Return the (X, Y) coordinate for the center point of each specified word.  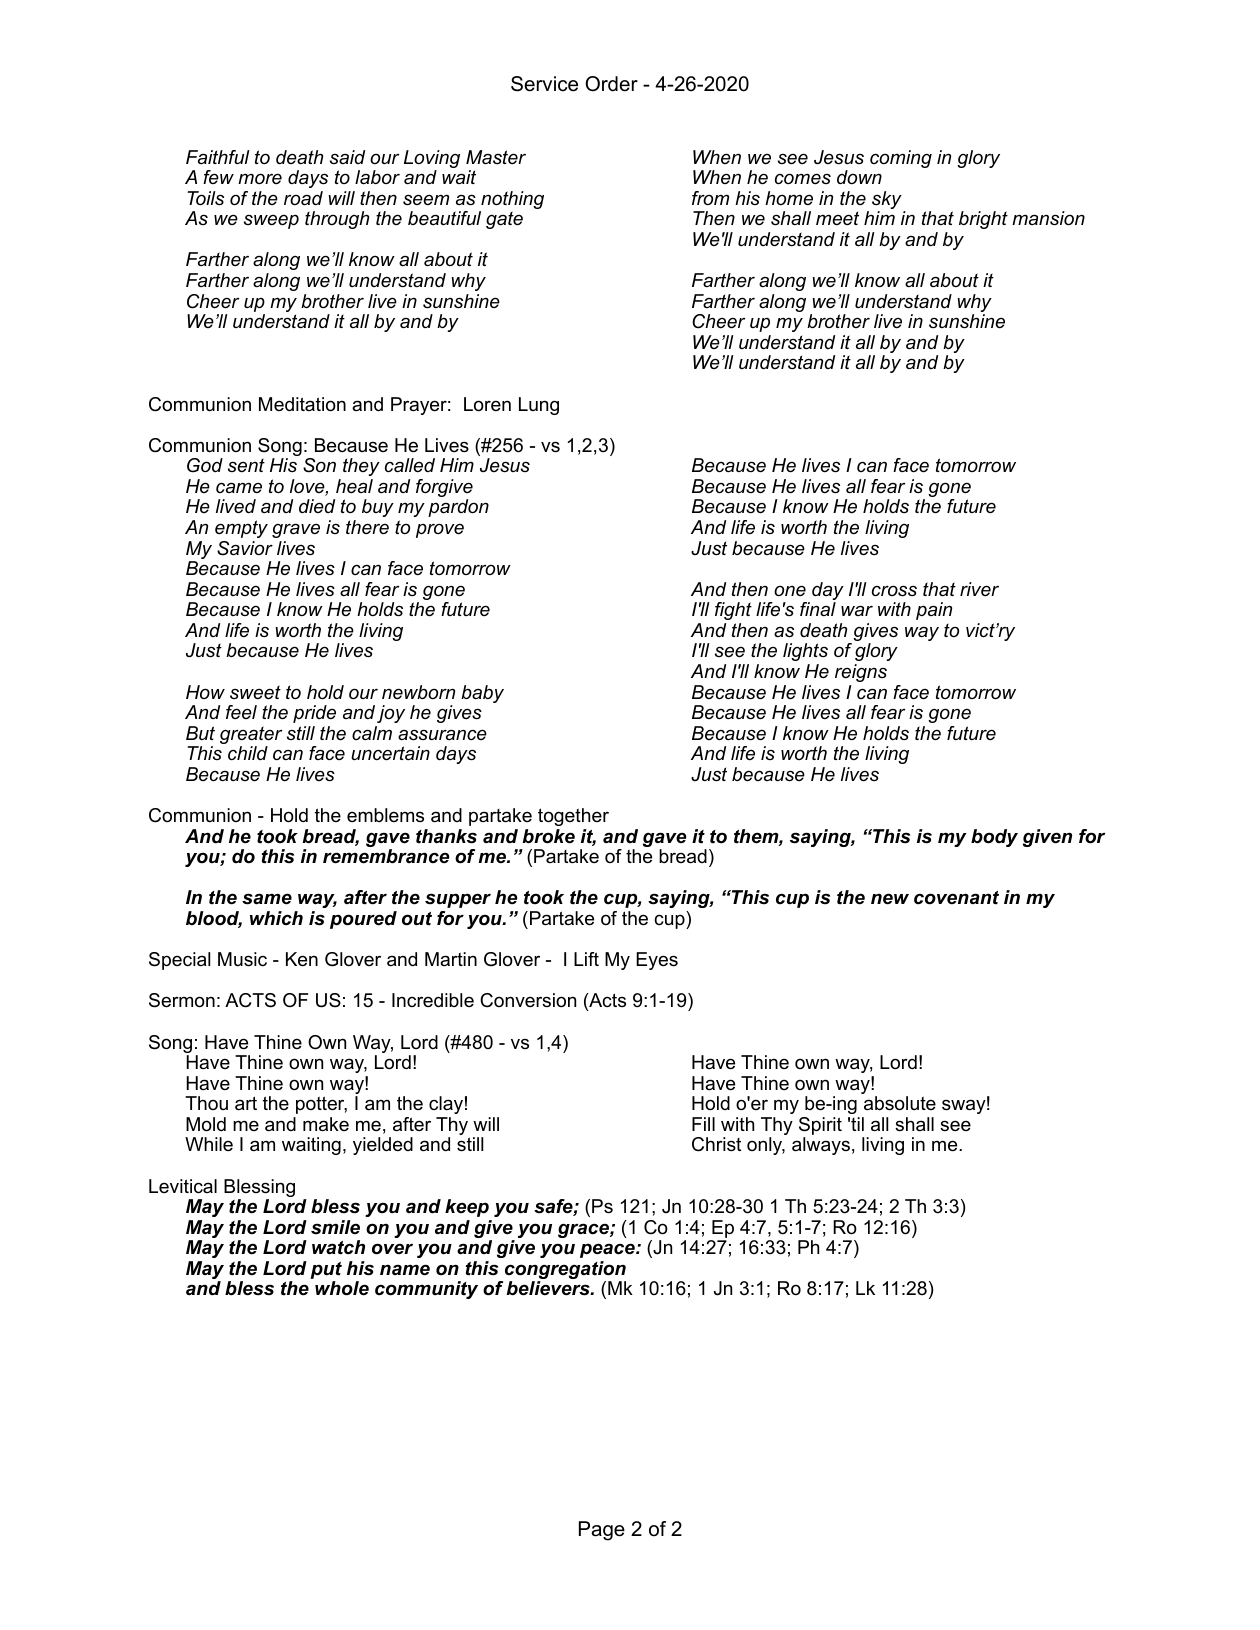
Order (611, 84)
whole (342, 1288)
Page (602, 1531)
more (260, 179)
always (821, 1146)
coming (901, 159)
